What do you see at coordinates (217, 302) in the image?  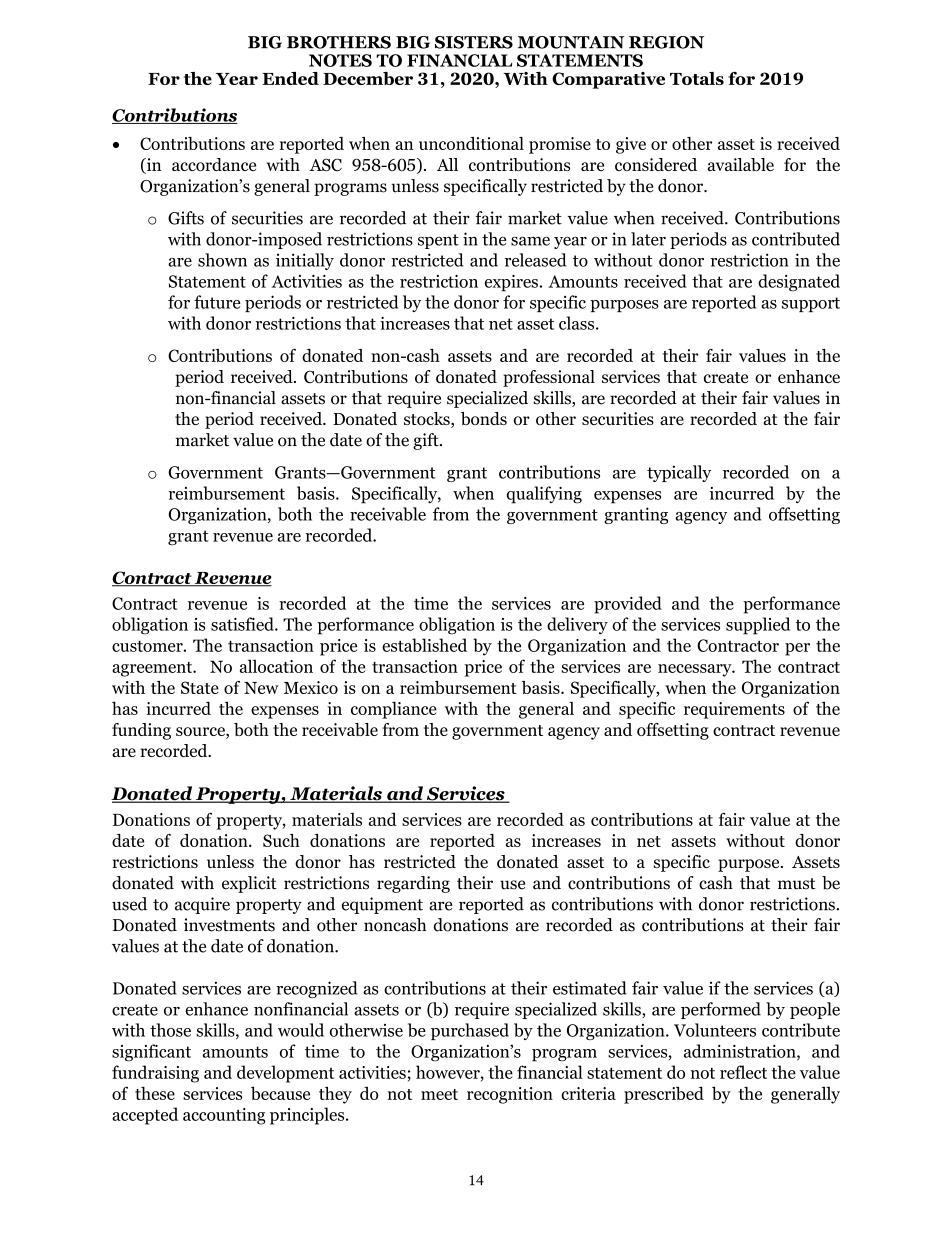 I see `future` at bounding box center [217, 302].
